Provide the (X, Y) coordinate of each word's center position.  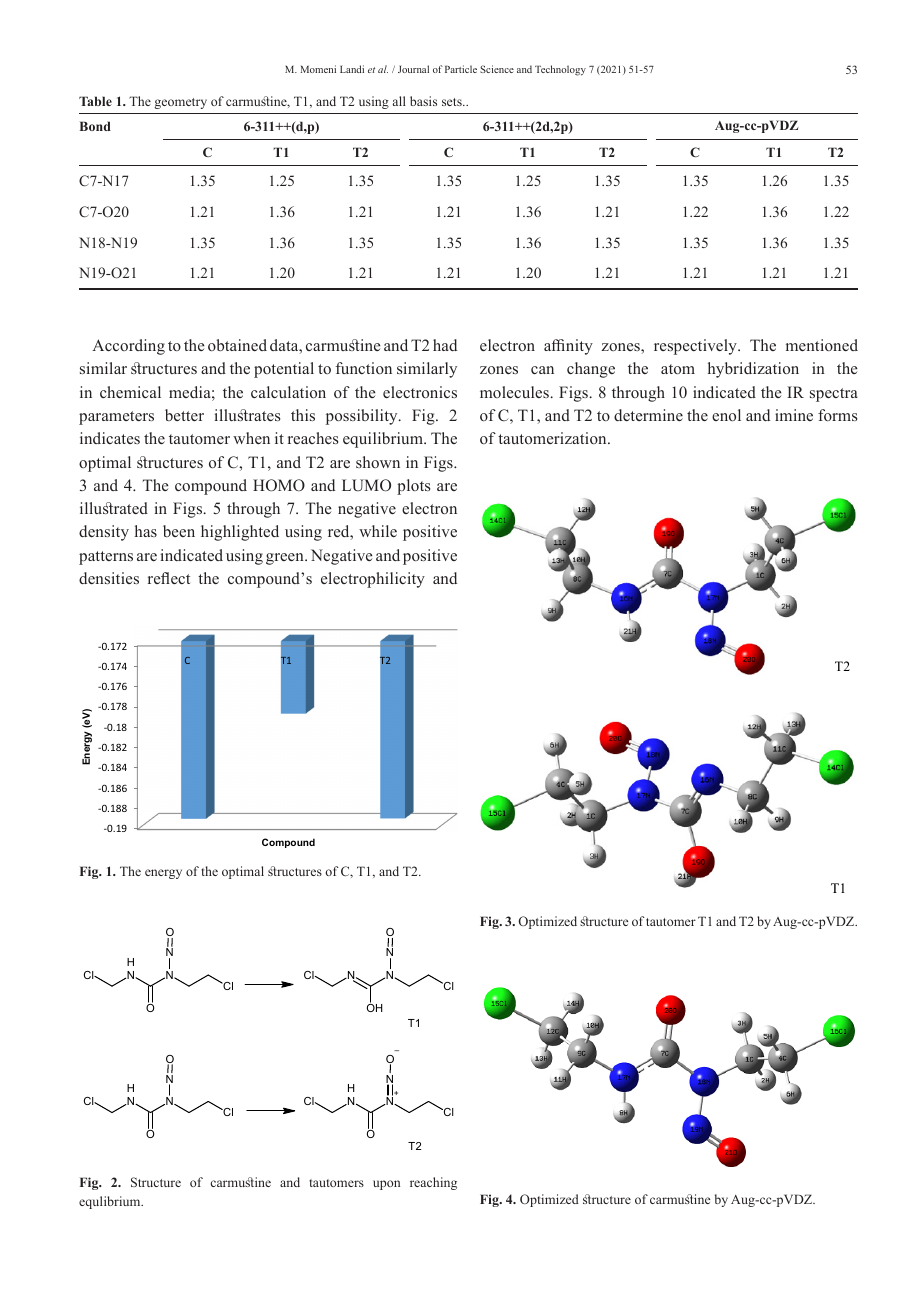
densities (109, 578)
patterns (106, 558)
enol (726, 415)
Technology (560, 70)
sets (453, 102)
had (445, 345)
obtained (237, 345)
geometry (180, 103)
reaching (433, 1183)
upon (386, 1185)
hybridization (753, 370)
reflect (169, 578)
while (378, 531)
